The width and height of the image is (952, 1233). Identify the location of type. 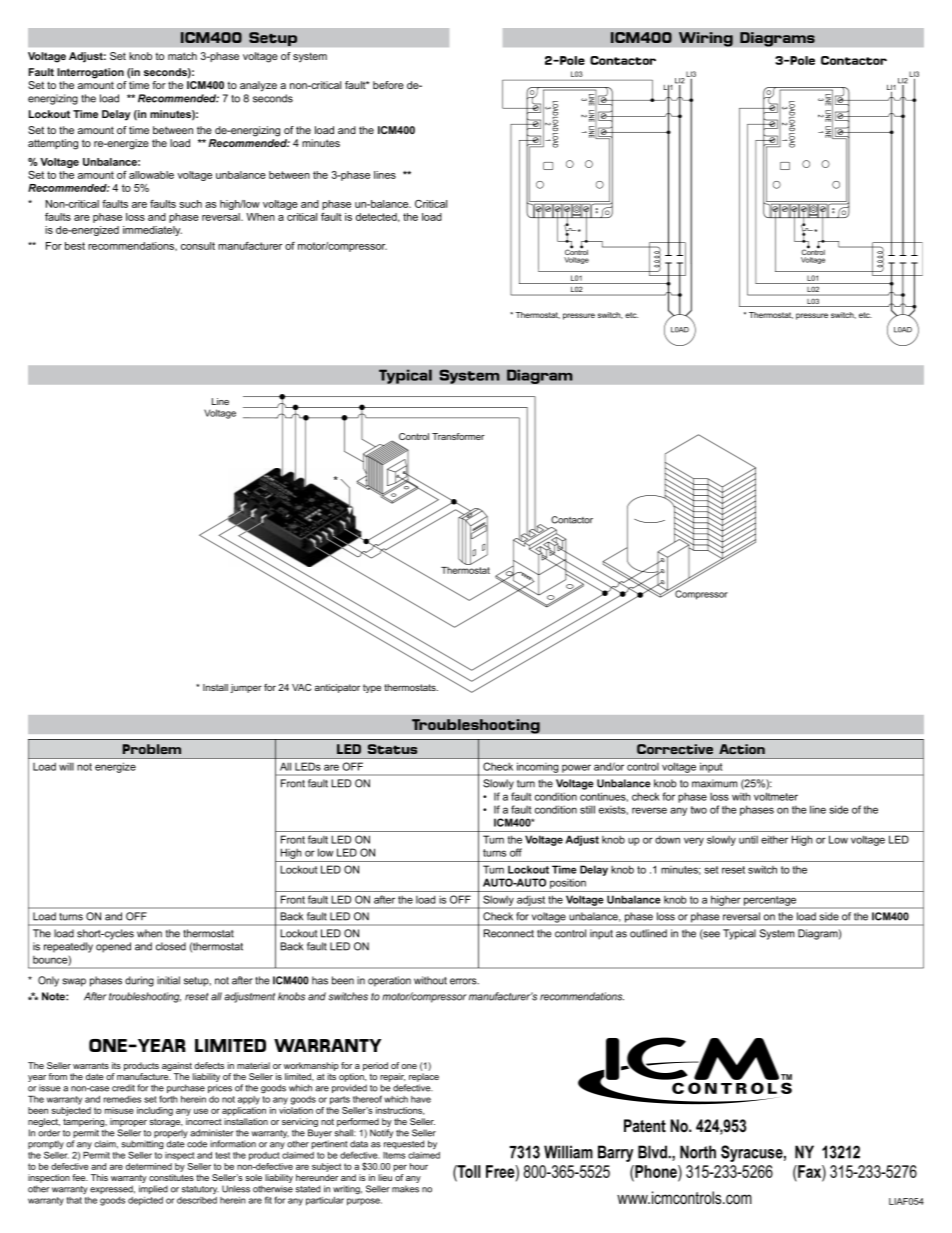
(372, 688).
